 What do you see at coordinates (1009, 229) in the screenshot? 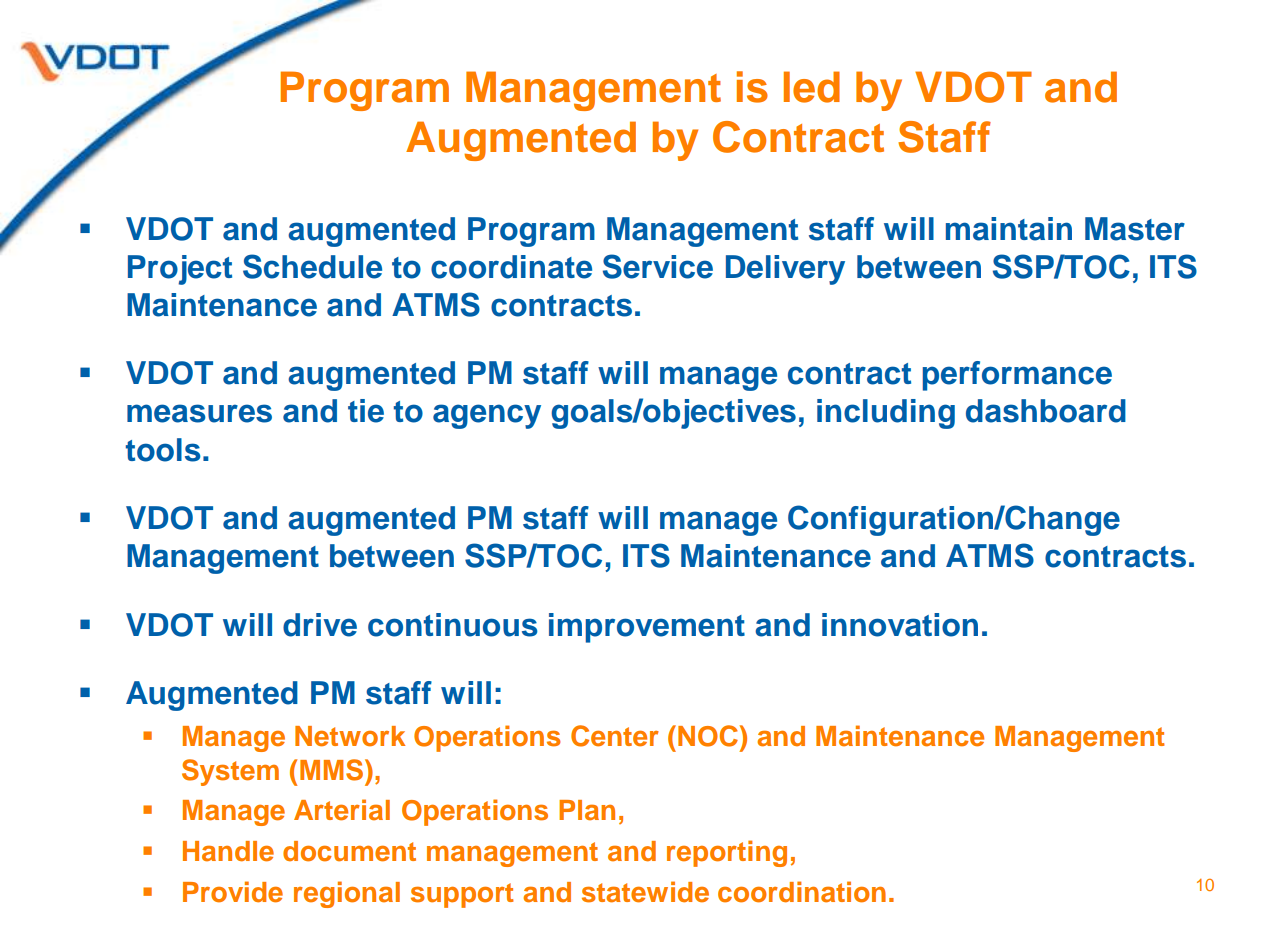
I see `maintain` at bounding box center [1009, 229].
